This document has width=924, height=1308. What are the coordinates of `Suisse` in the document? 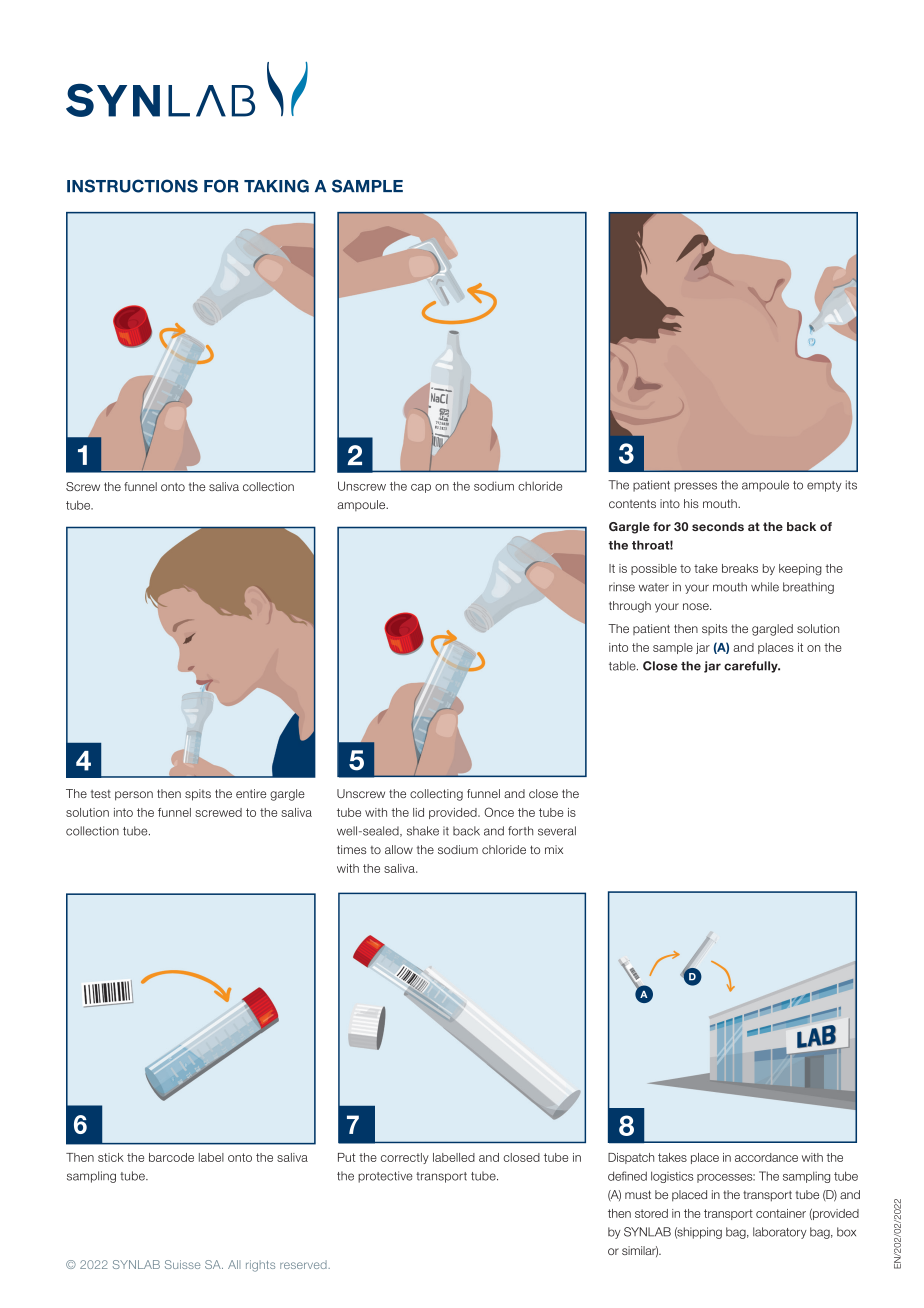 It's located at (182, 1264).
